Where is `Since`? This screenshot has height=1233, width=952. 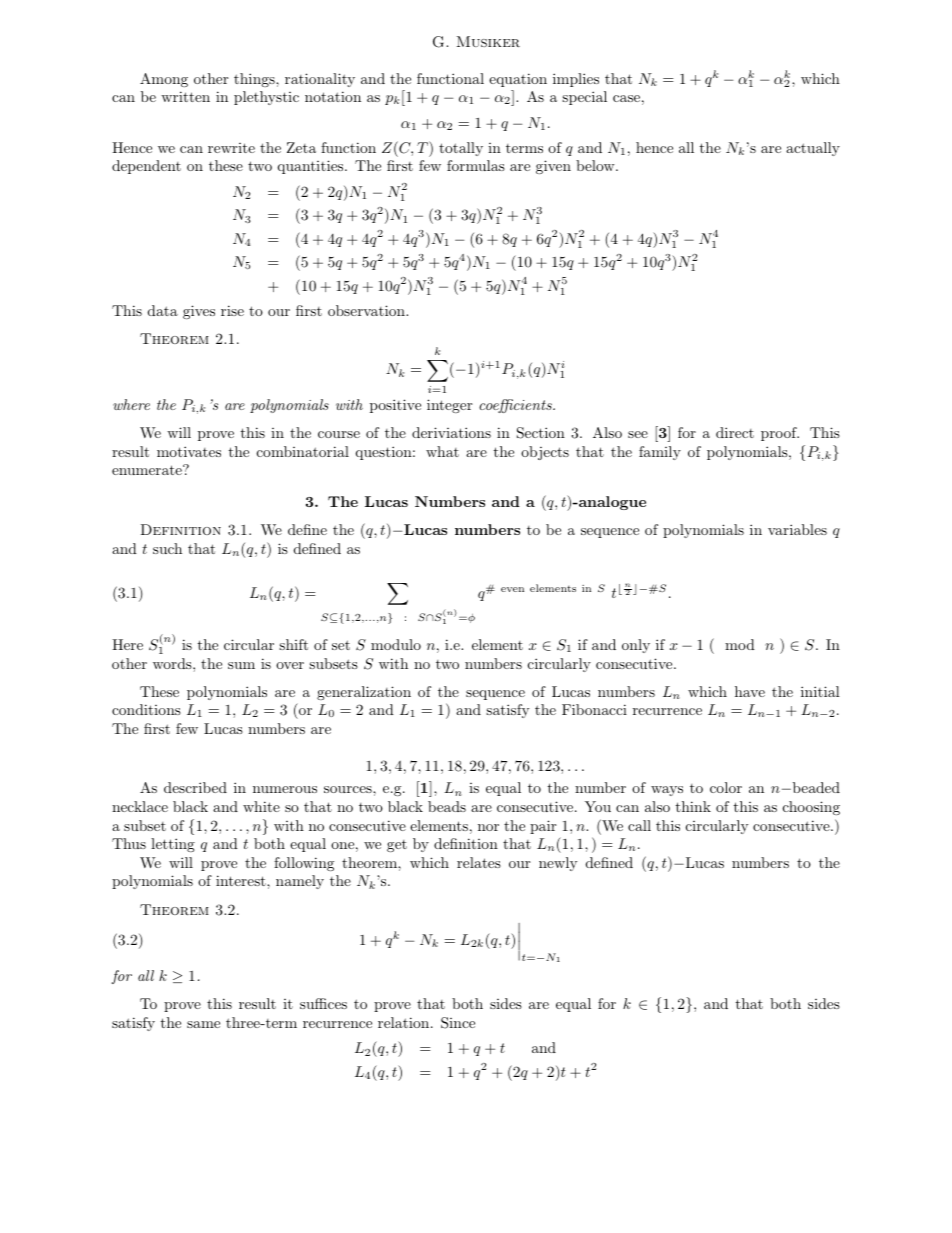
Since is located at coordinates (458, 1023).
